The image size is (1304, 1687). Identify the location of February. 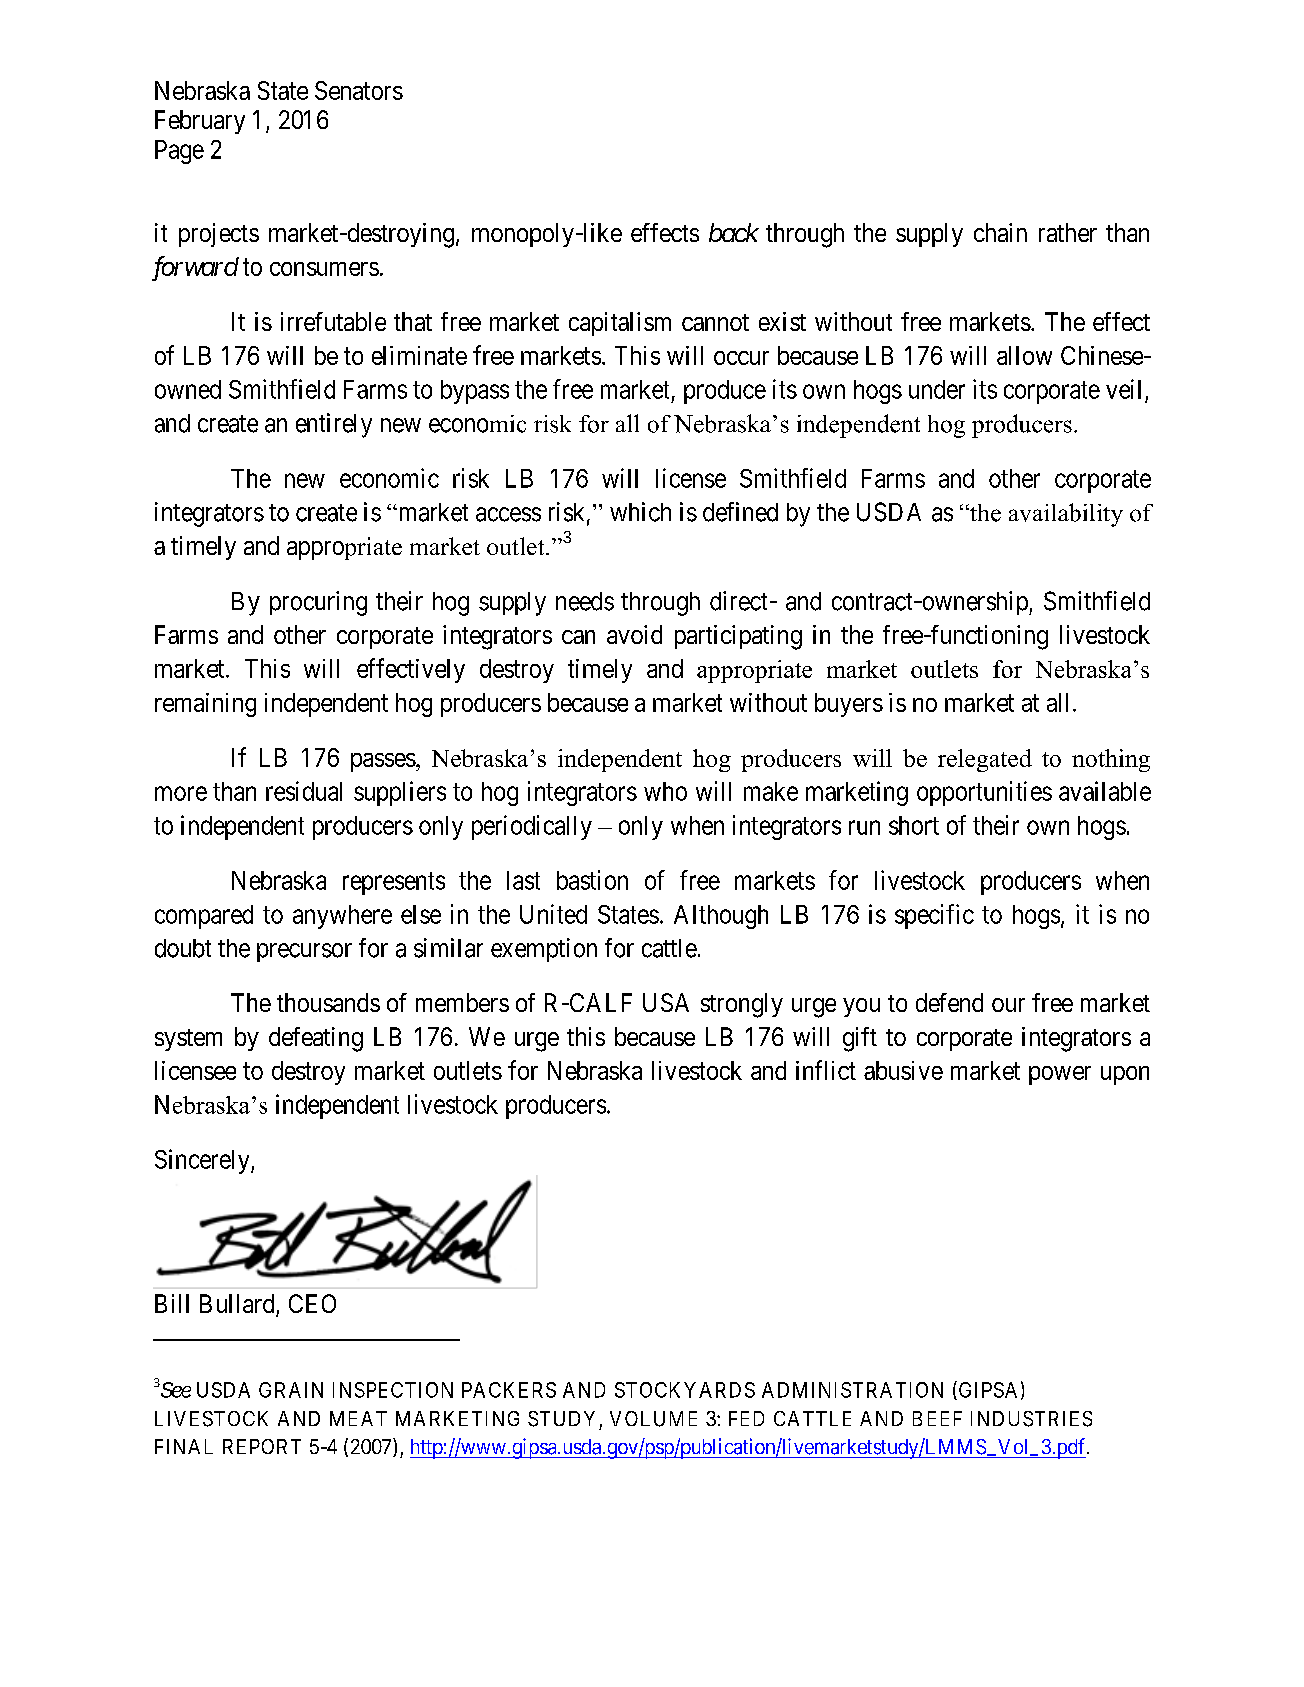
(200, 122).
